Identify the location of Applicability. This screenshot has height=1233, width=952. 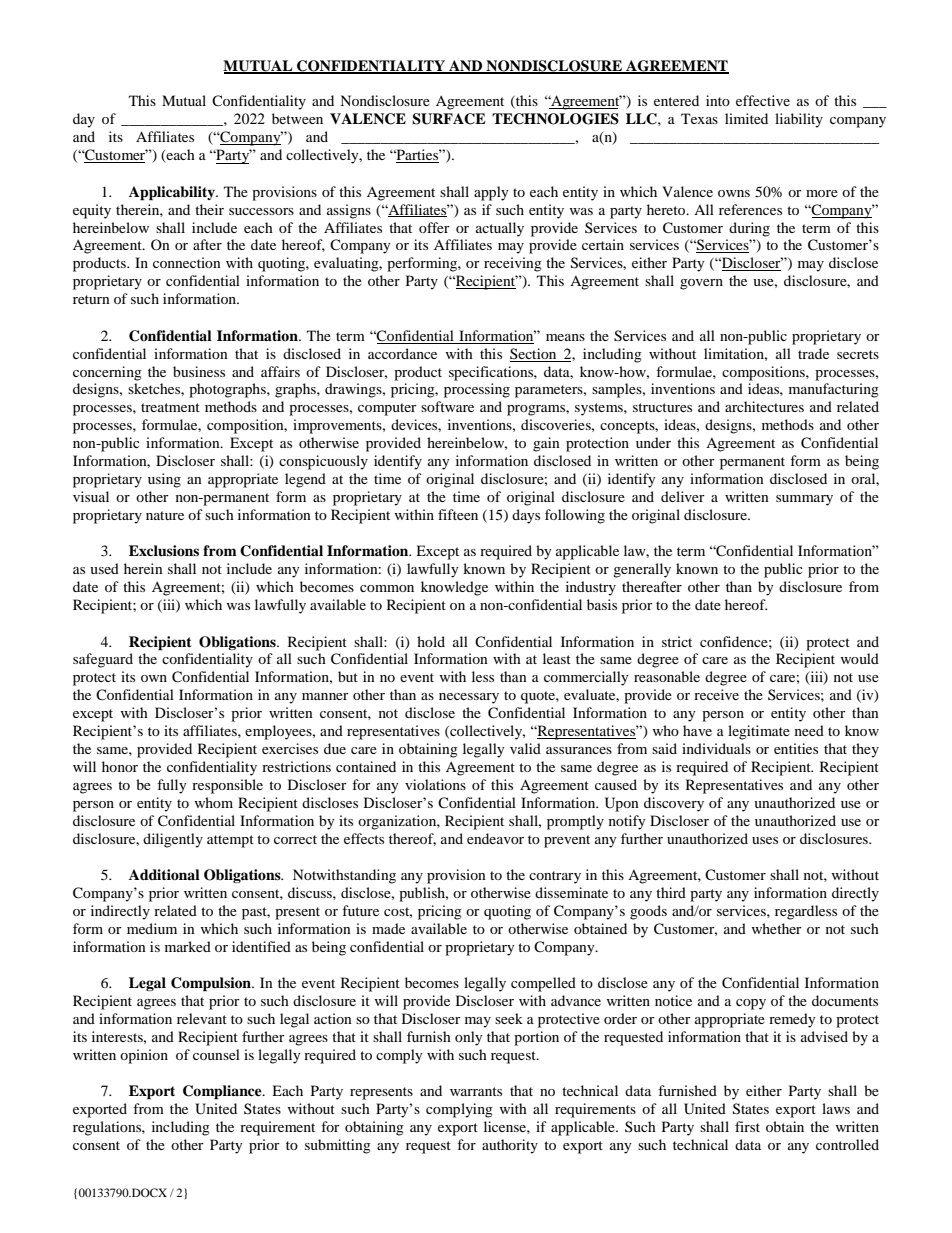
(173, 193).
